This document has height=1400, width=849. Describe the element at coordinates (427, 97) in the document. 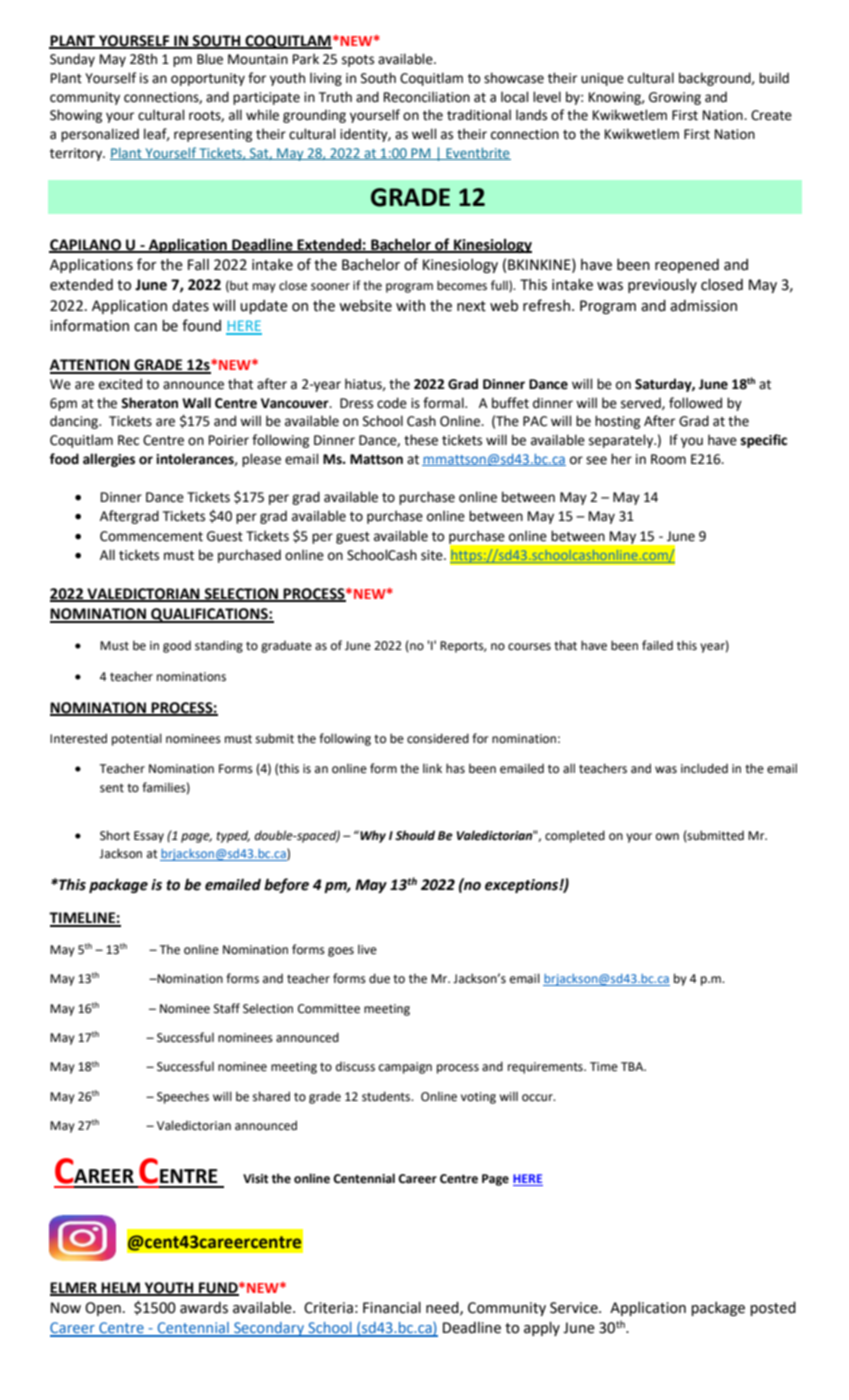

I see `Reconciliation` at that location.
